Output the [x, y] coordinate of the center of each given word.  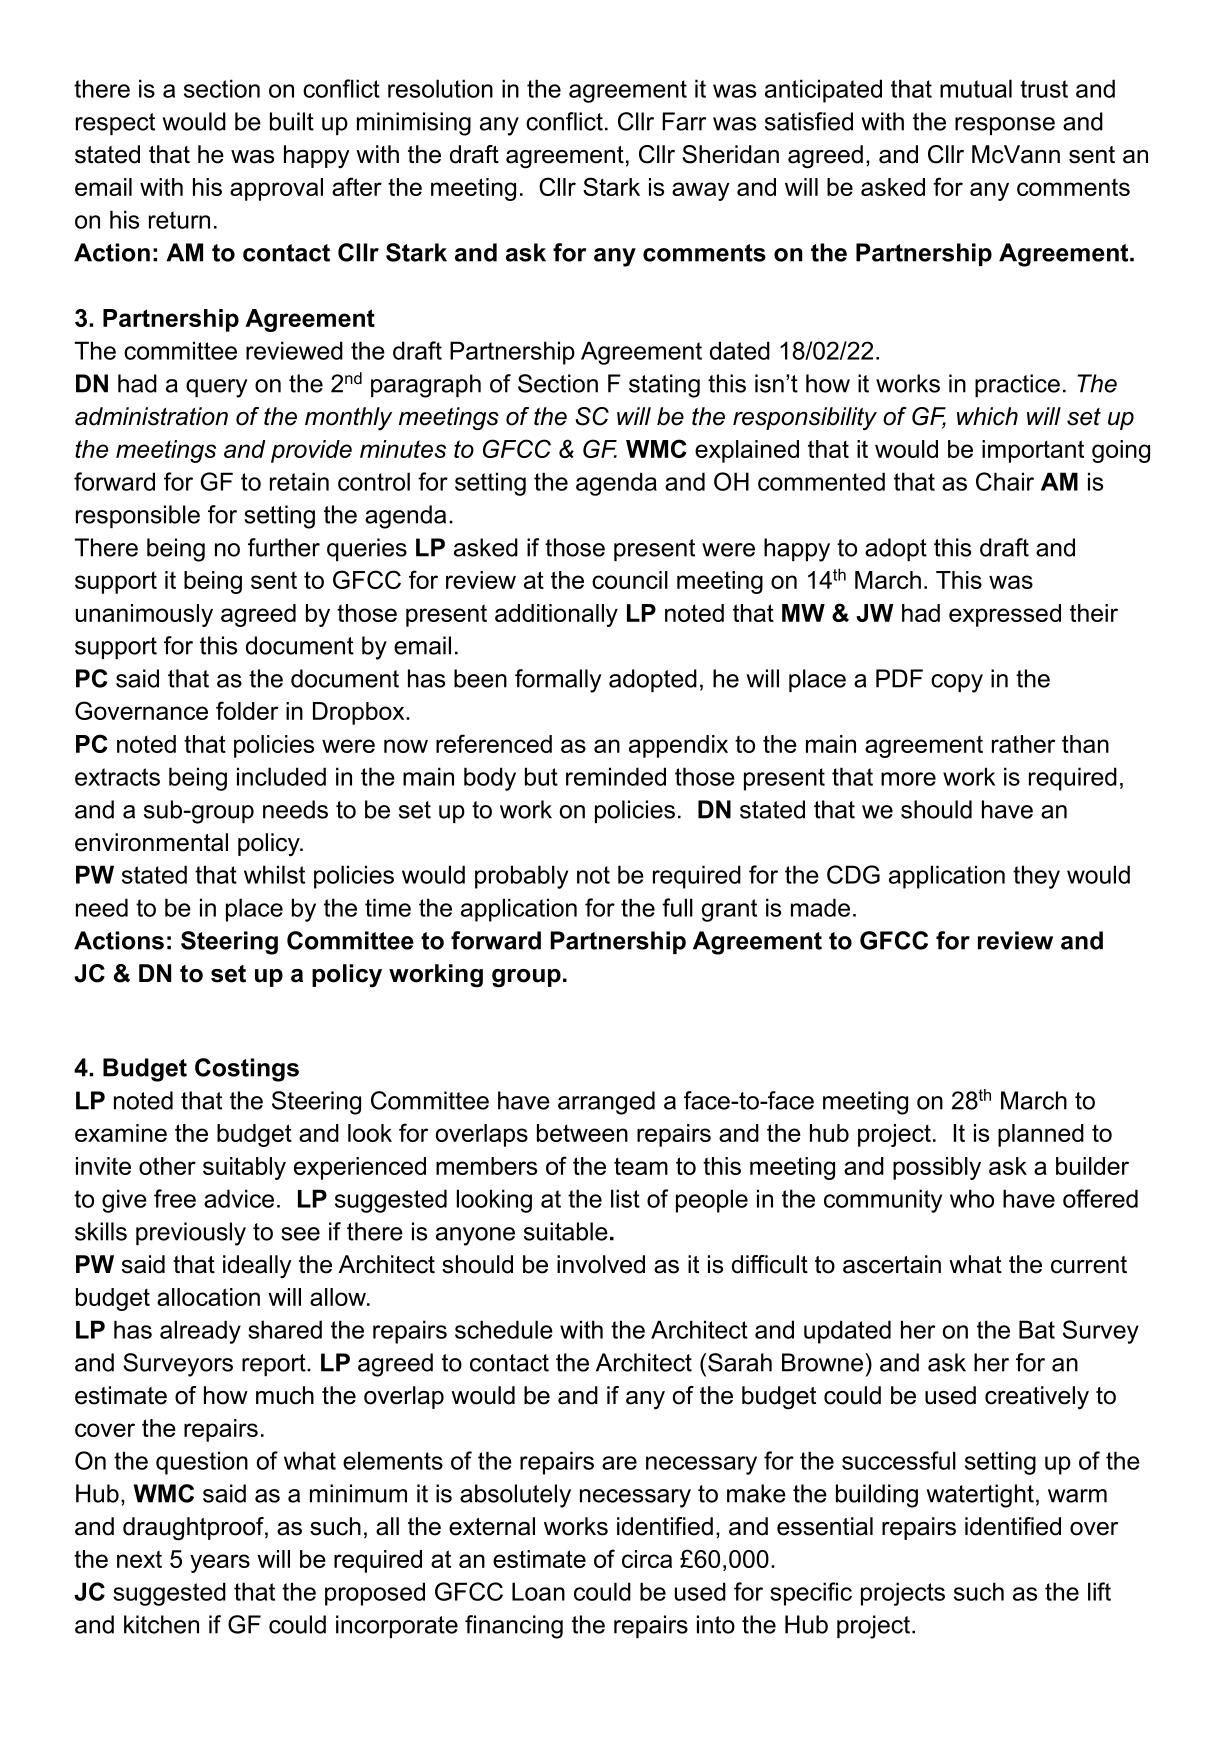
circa [647, 1559]
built [292, 121]
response [1005, 126]
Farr [684, 121]
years [220, 1563]
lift [1099, 1591]
